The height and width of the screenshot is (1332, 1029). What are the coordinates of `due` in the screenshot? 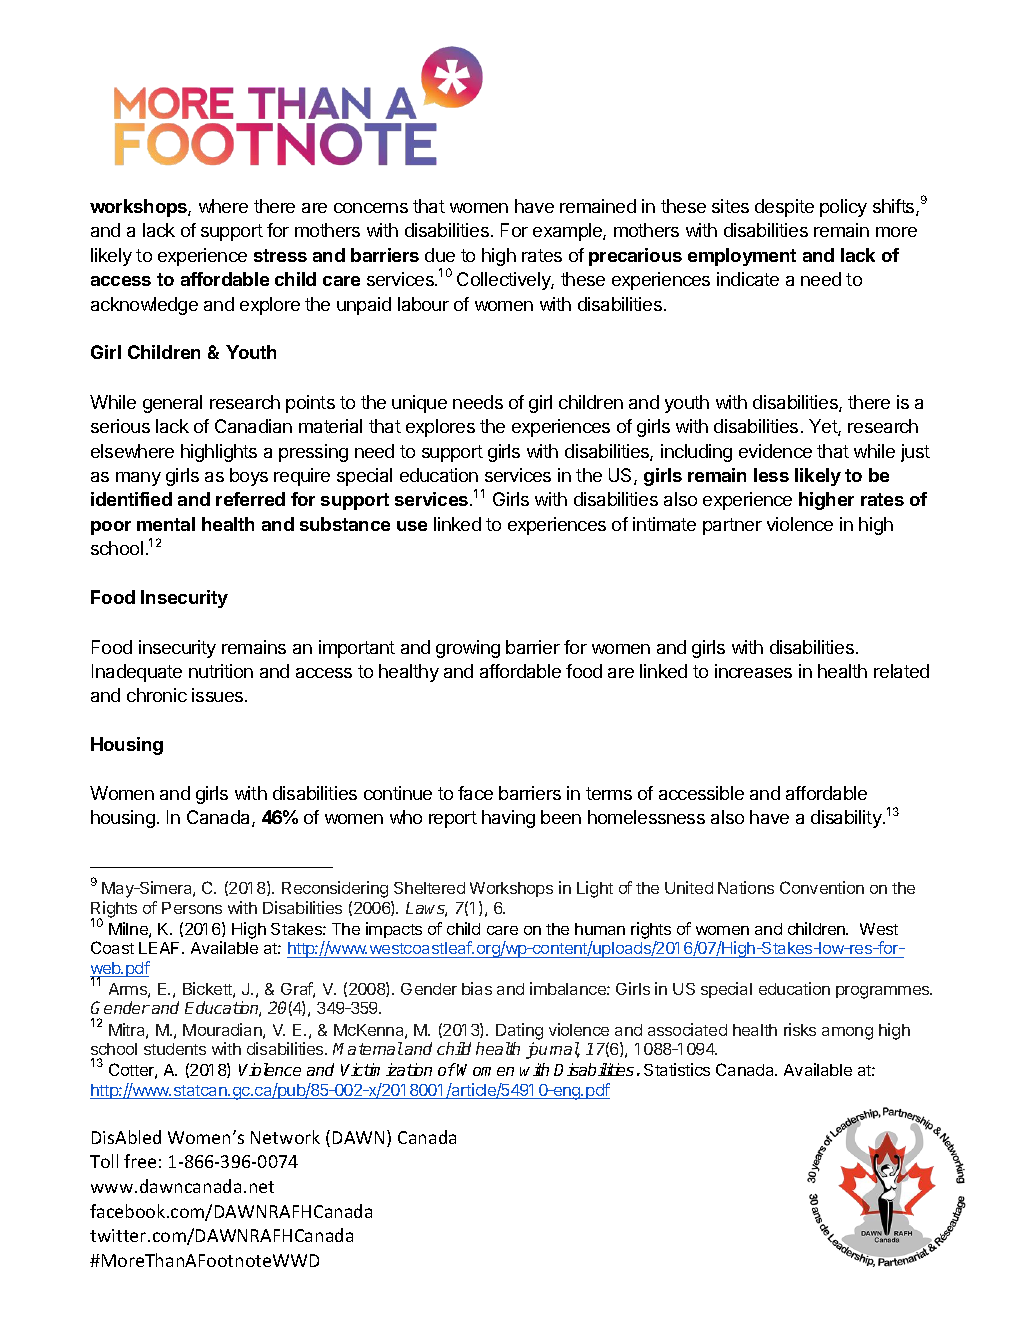 It's located at (440, 255).
